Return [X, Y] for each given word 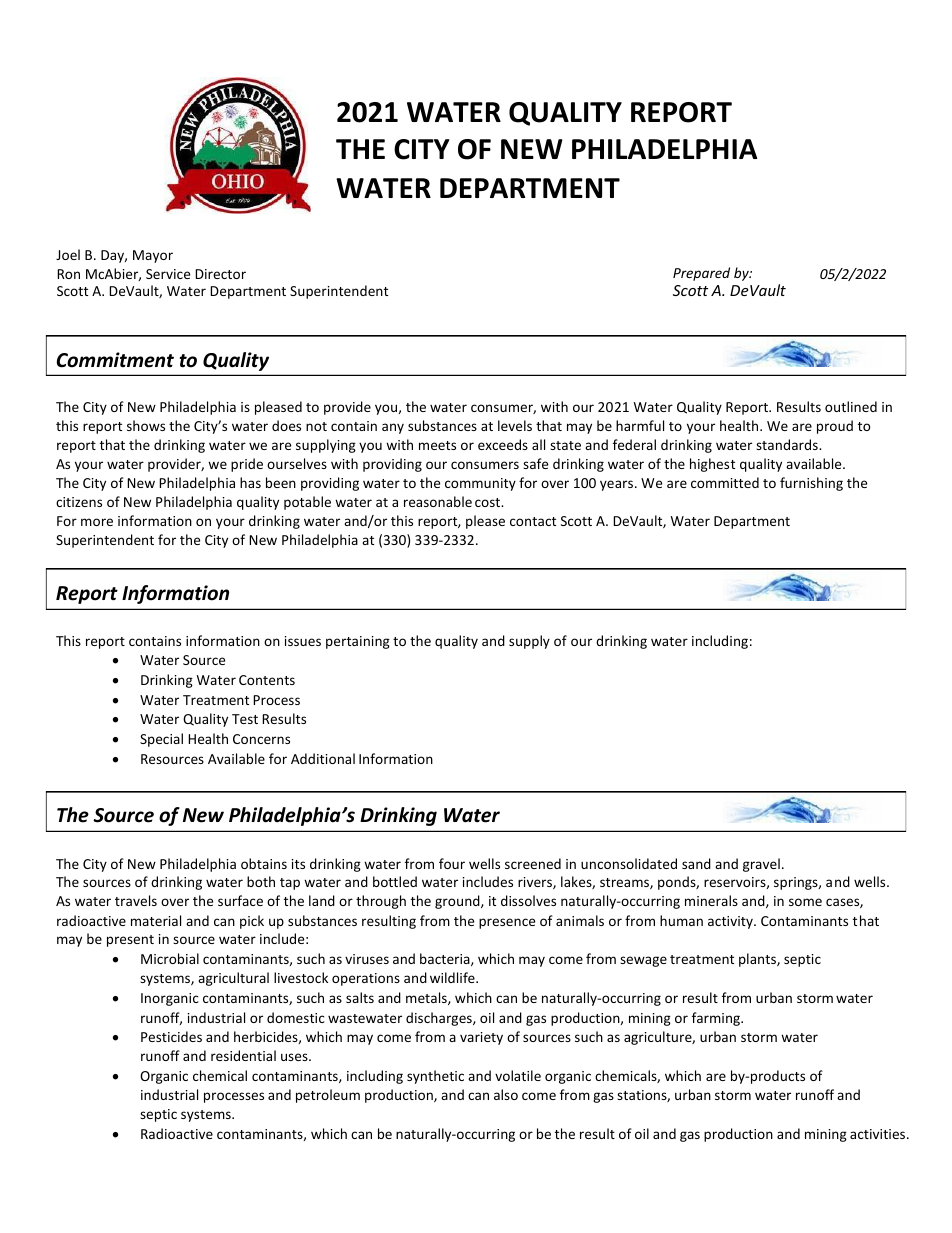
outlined [851, 406]
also [506, 1094]
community [480, 484]
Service [168, 274]
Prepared [701, 274]
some [805, 902]
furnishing [811, 484]
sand [696, 863]
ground [458, 902]
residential [243, 1055]
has [250, 482]
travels [136, 900]
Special [161, 740]
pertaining [358, 642]
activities [879, 1134]
